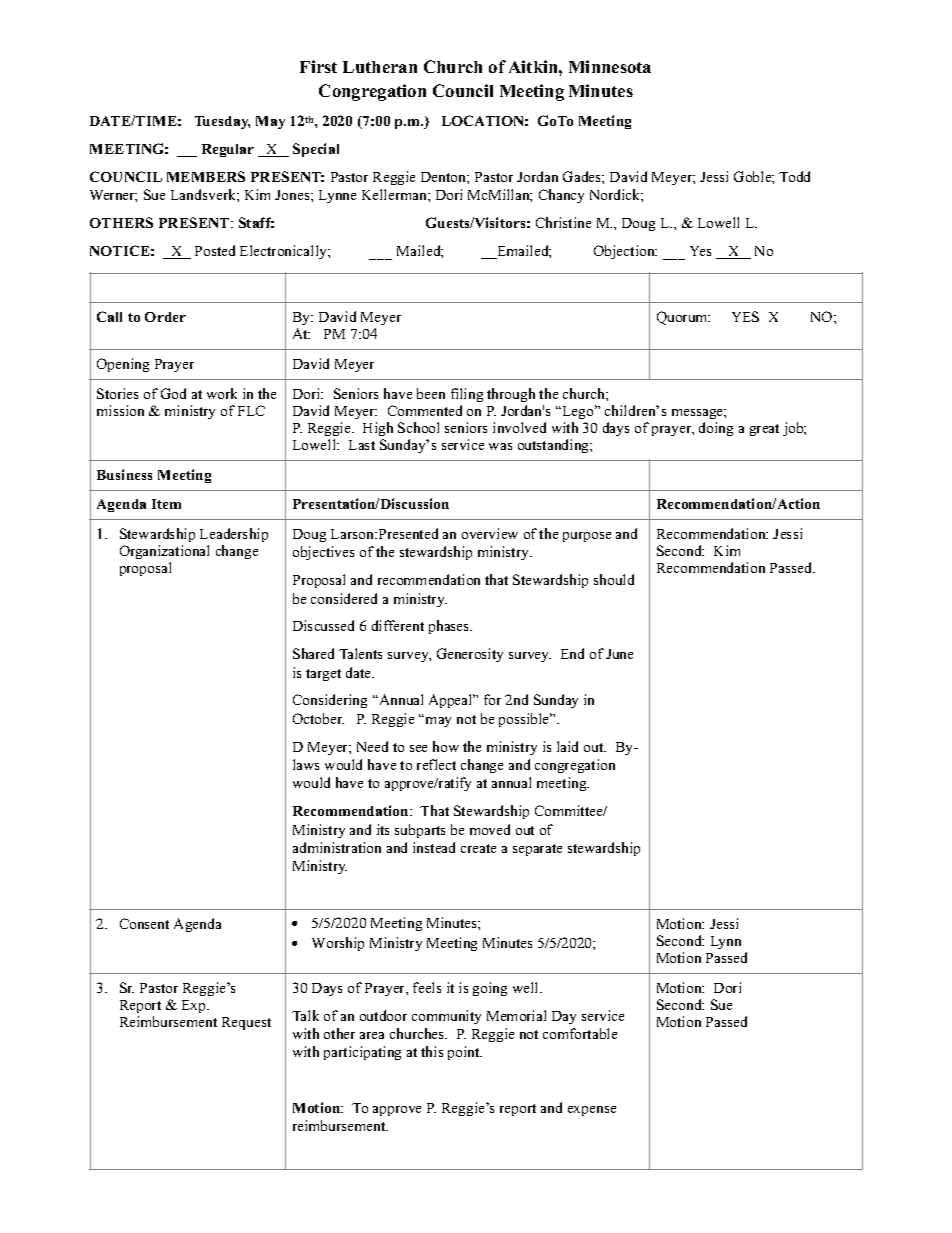  What do you see at coordinates (465, 1053) in the page?
I see `point` at bounding box center [465, 1053].
